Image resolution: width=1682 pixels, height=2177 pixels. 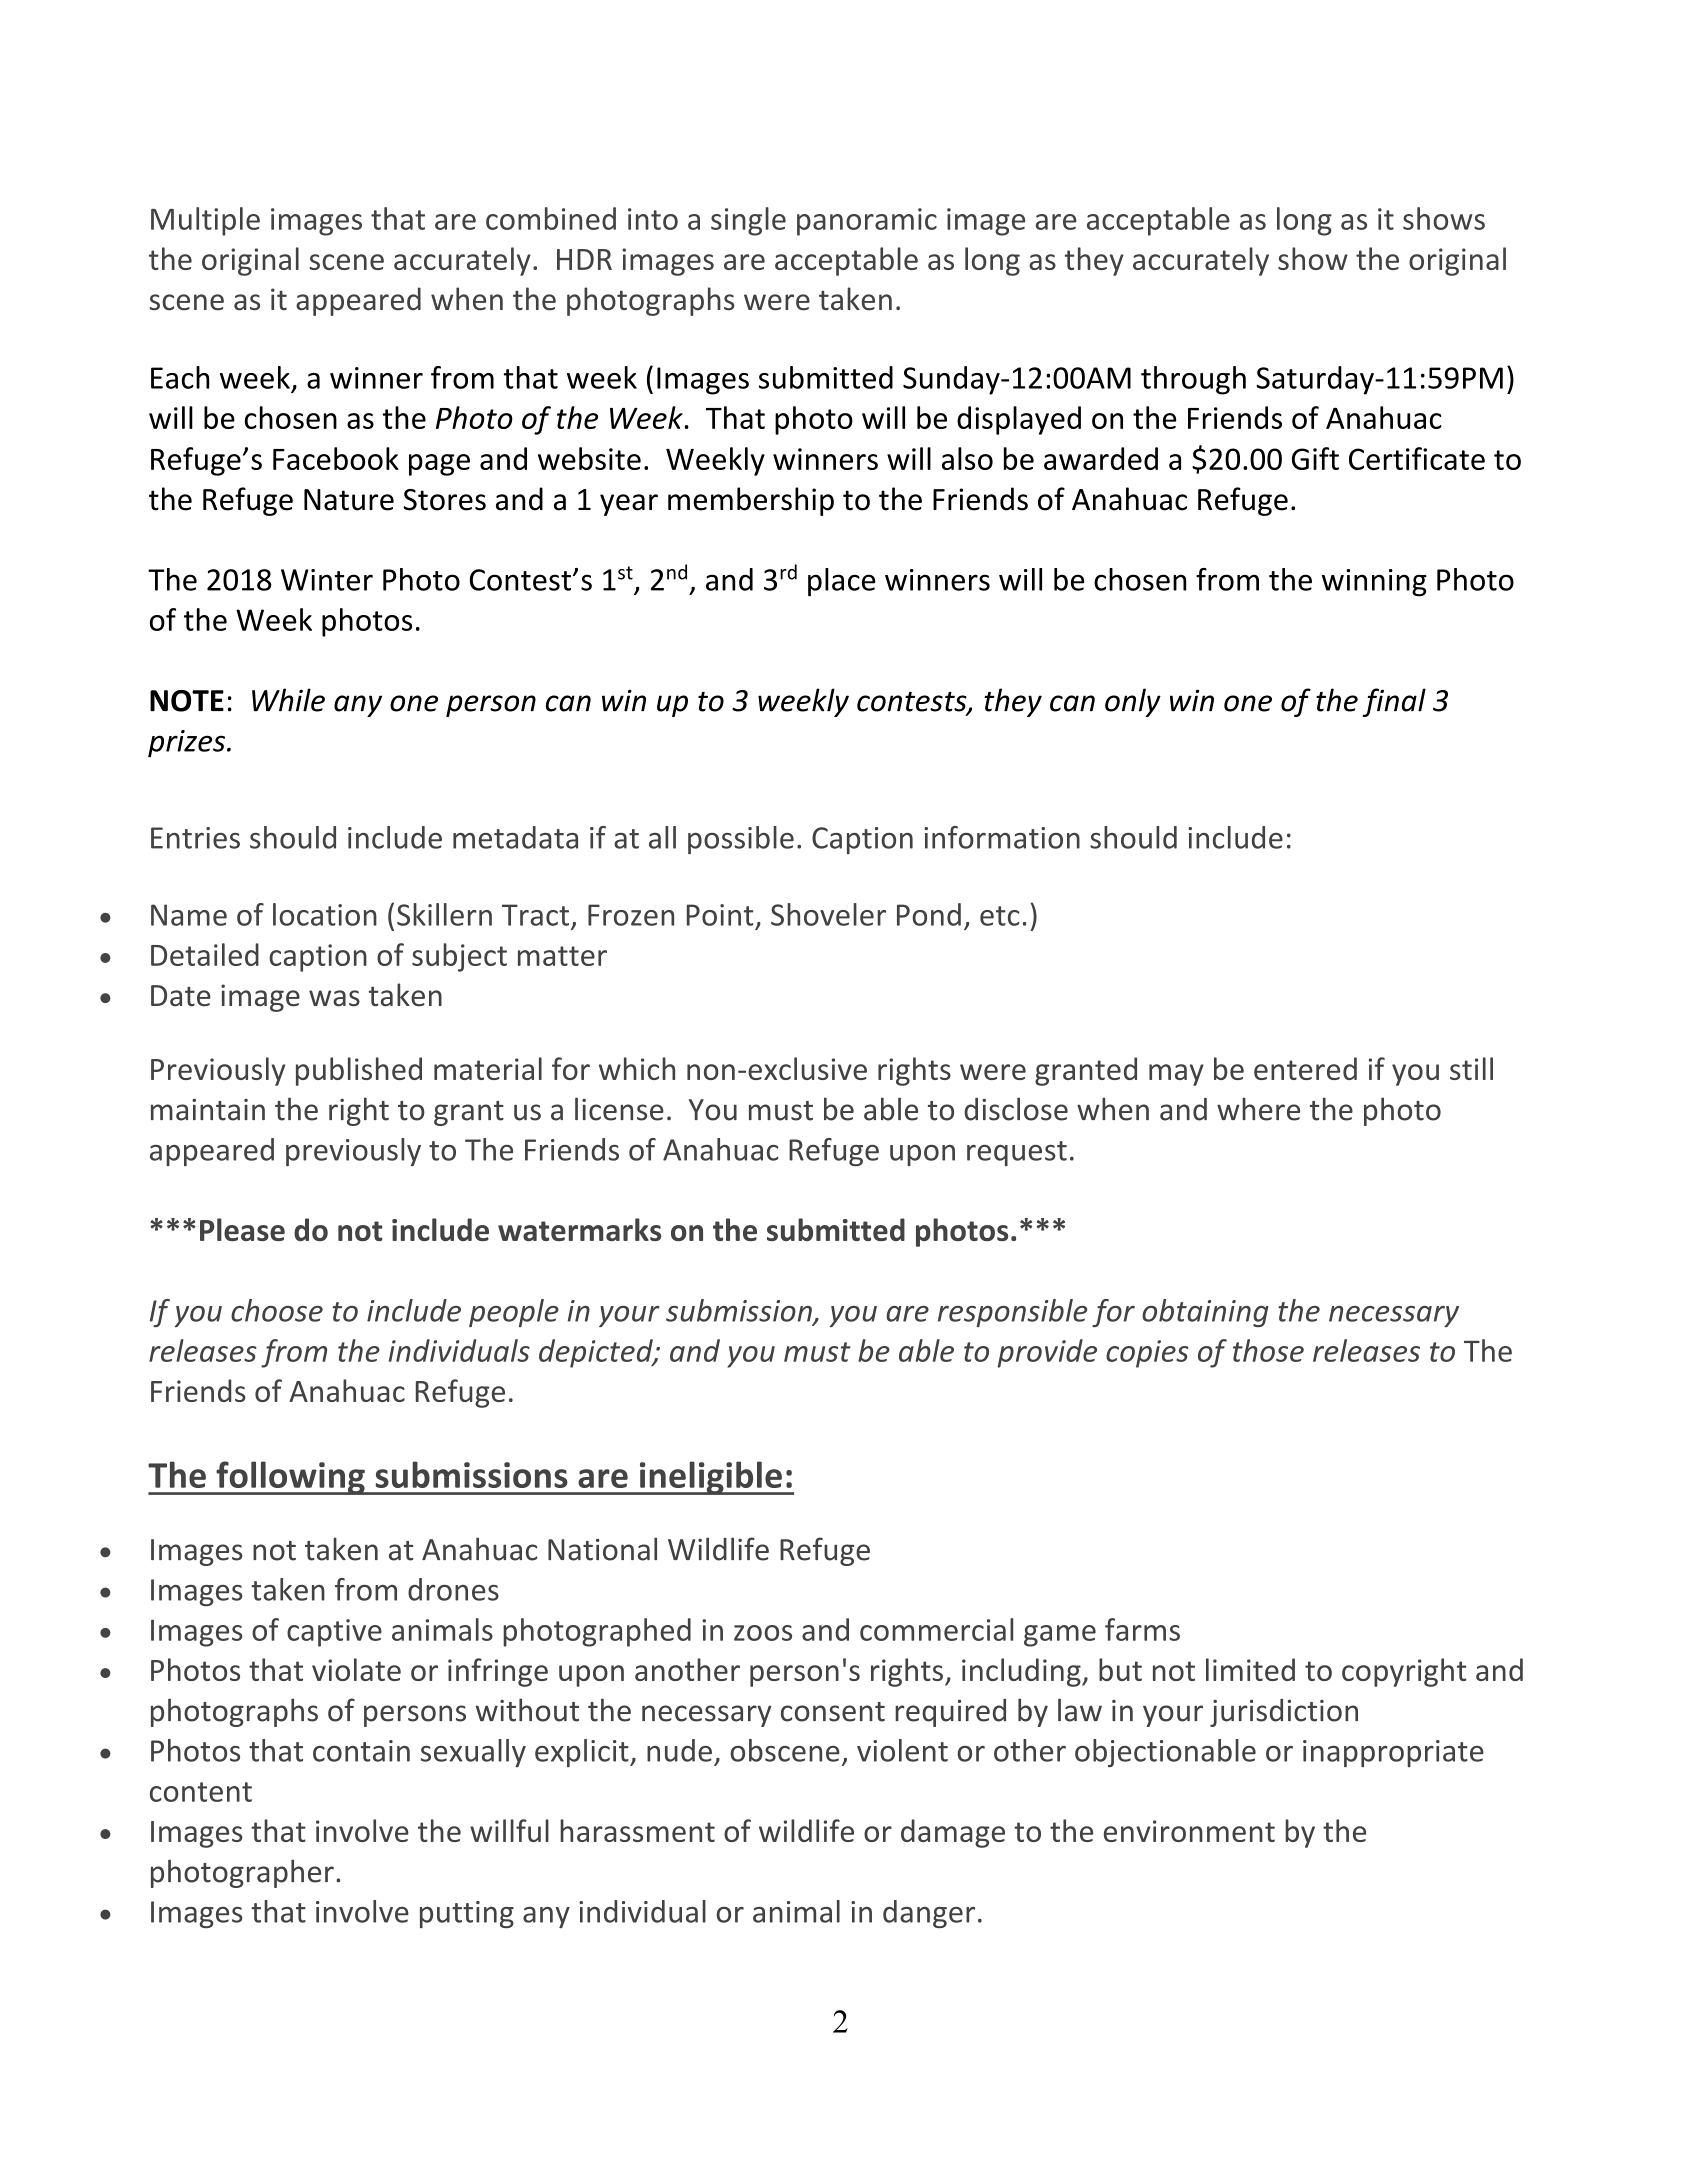 I want to click on While, so click(x=288, y=700).
